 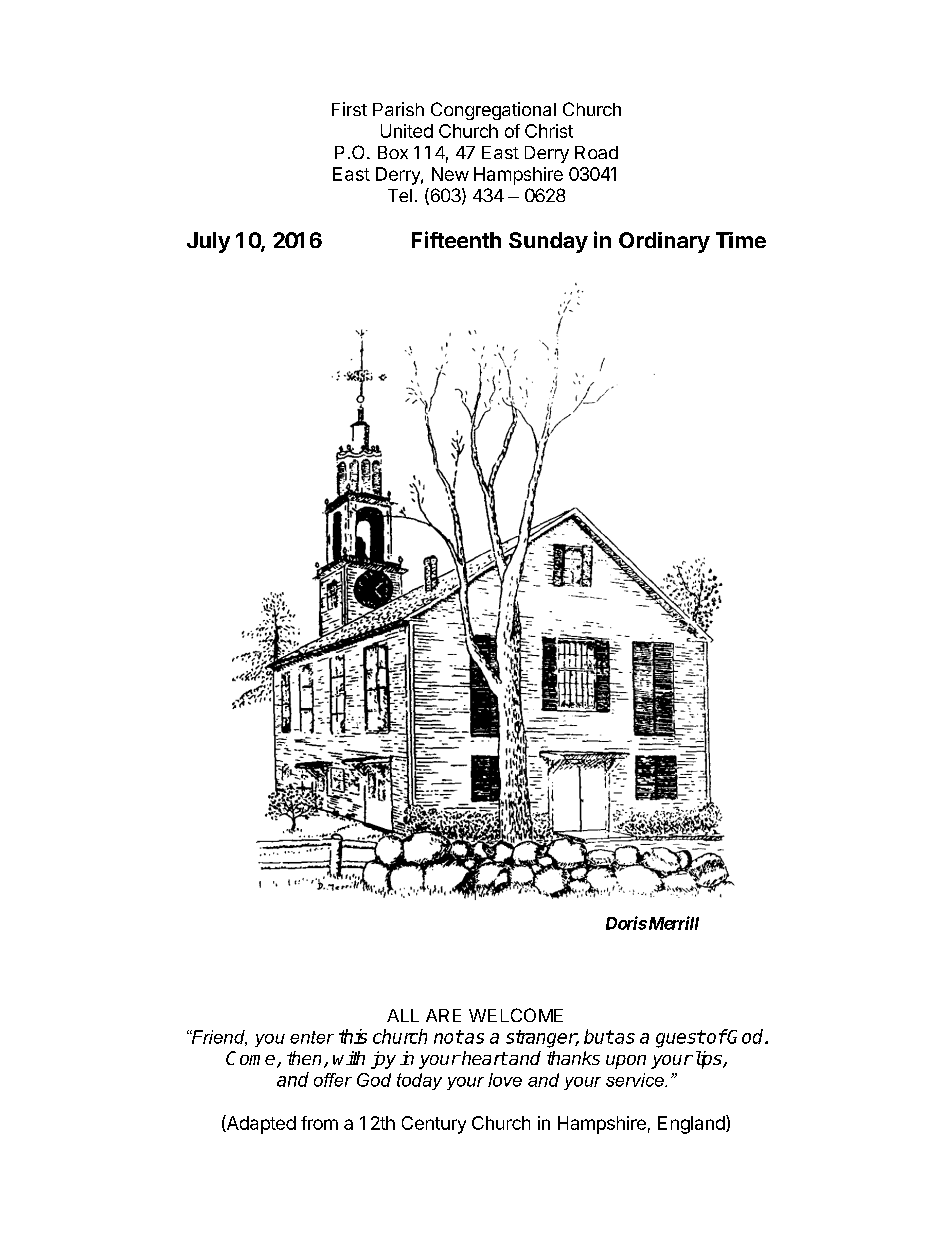 What do you see at coordinates (505, 1080) in the document?
I see `love` at bounding box center [505, 1080].
